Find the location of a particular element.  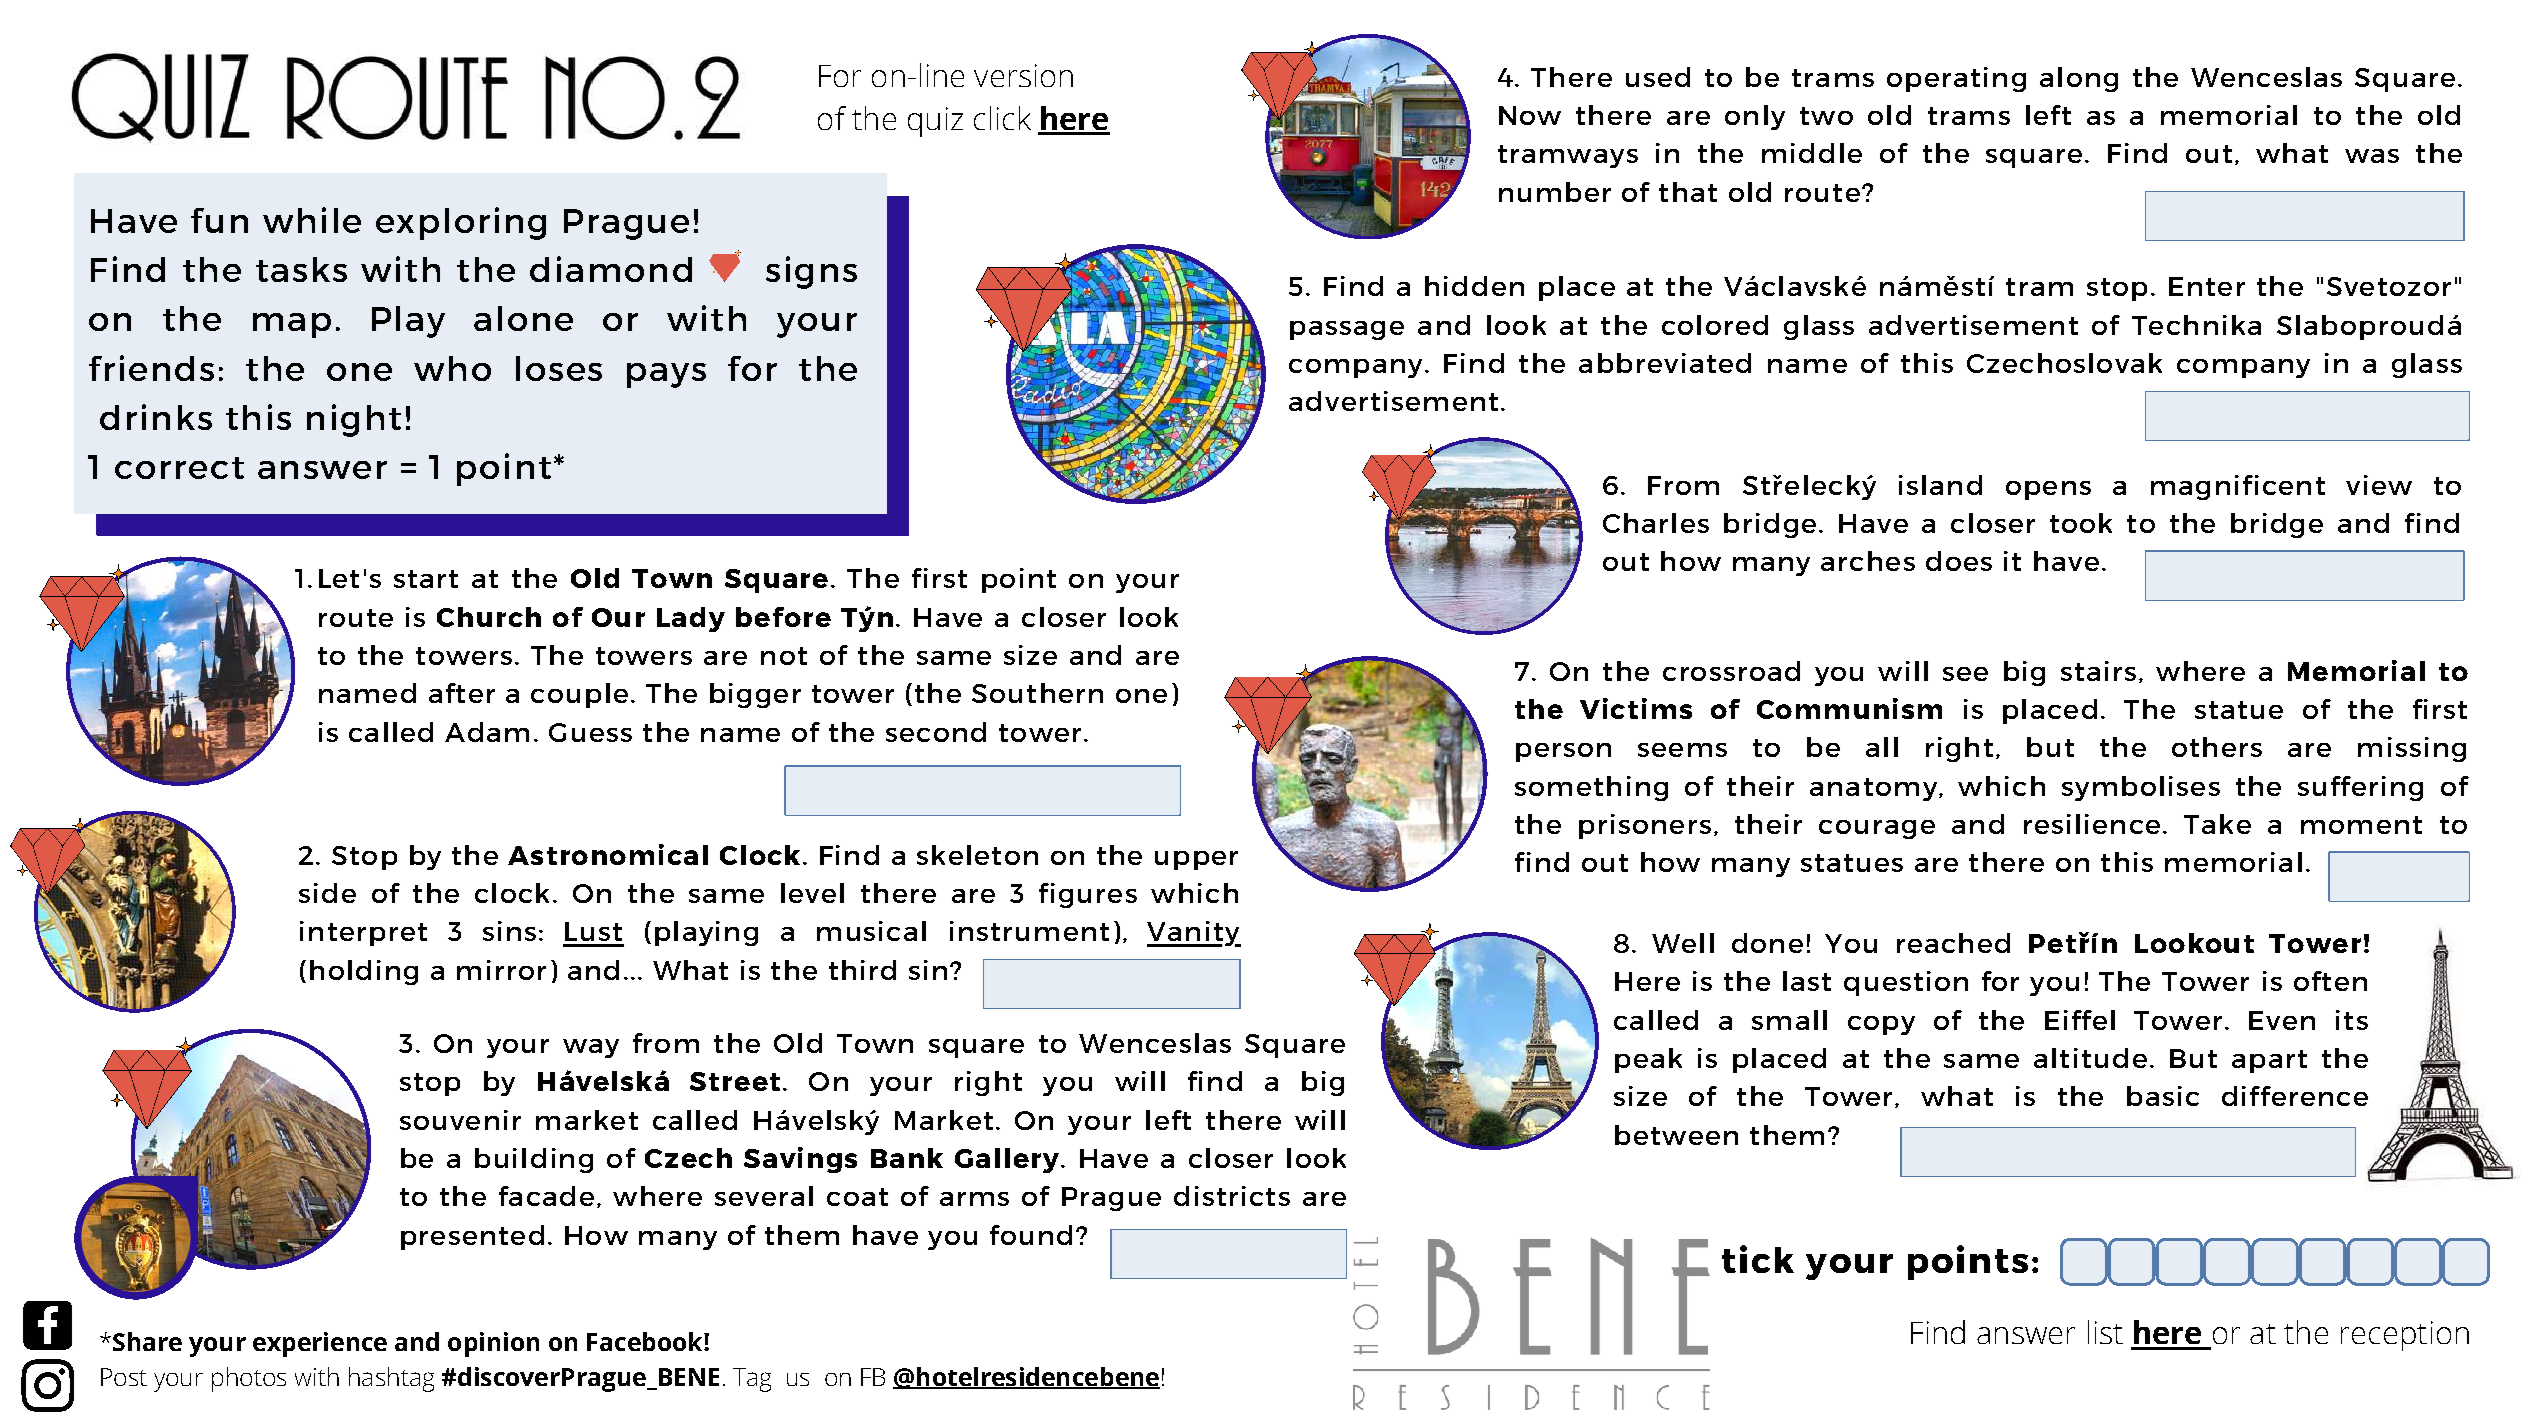

found is located at coordinates (1031, 1235).
